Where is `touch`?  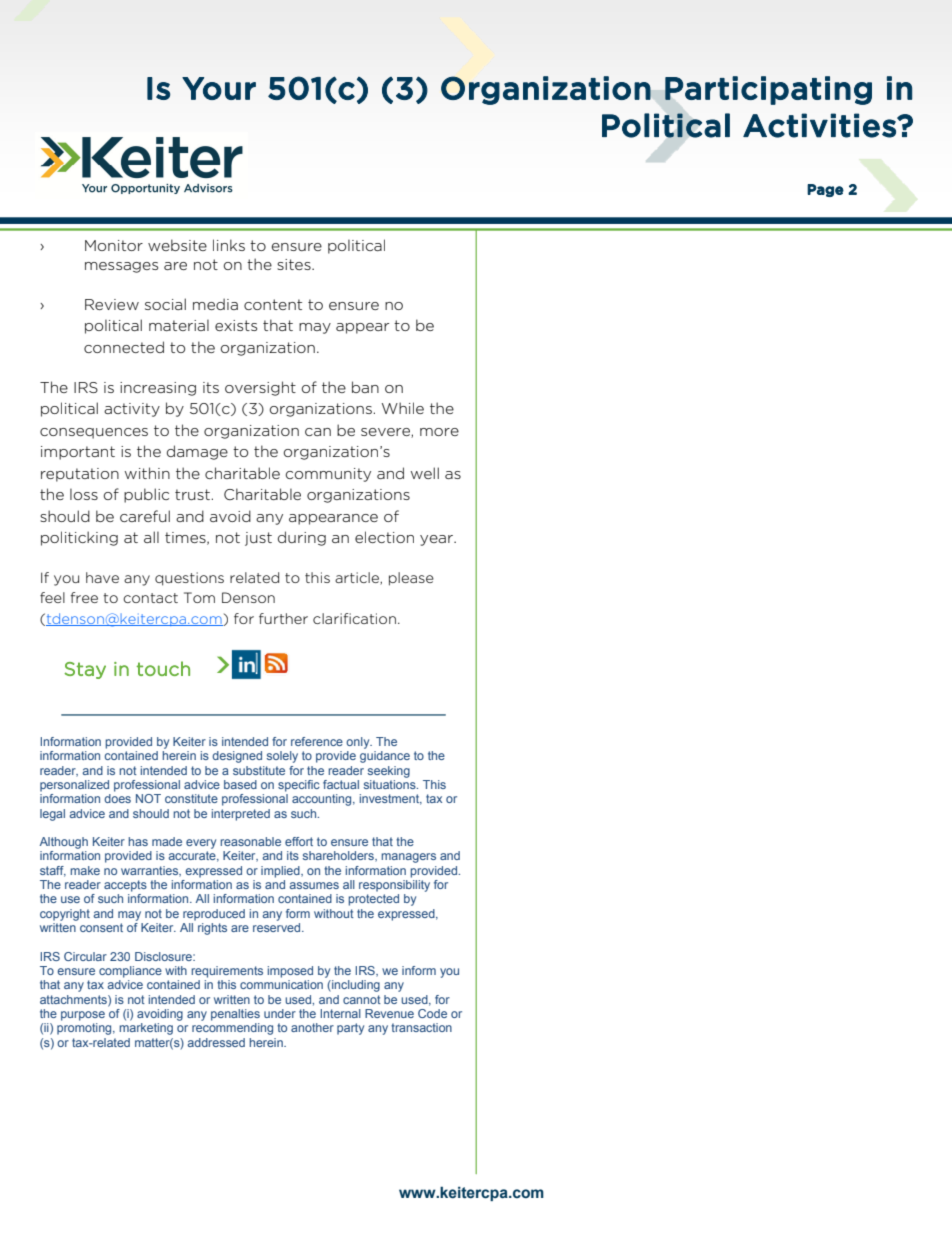 touch is located at coordinates (163, 668).
